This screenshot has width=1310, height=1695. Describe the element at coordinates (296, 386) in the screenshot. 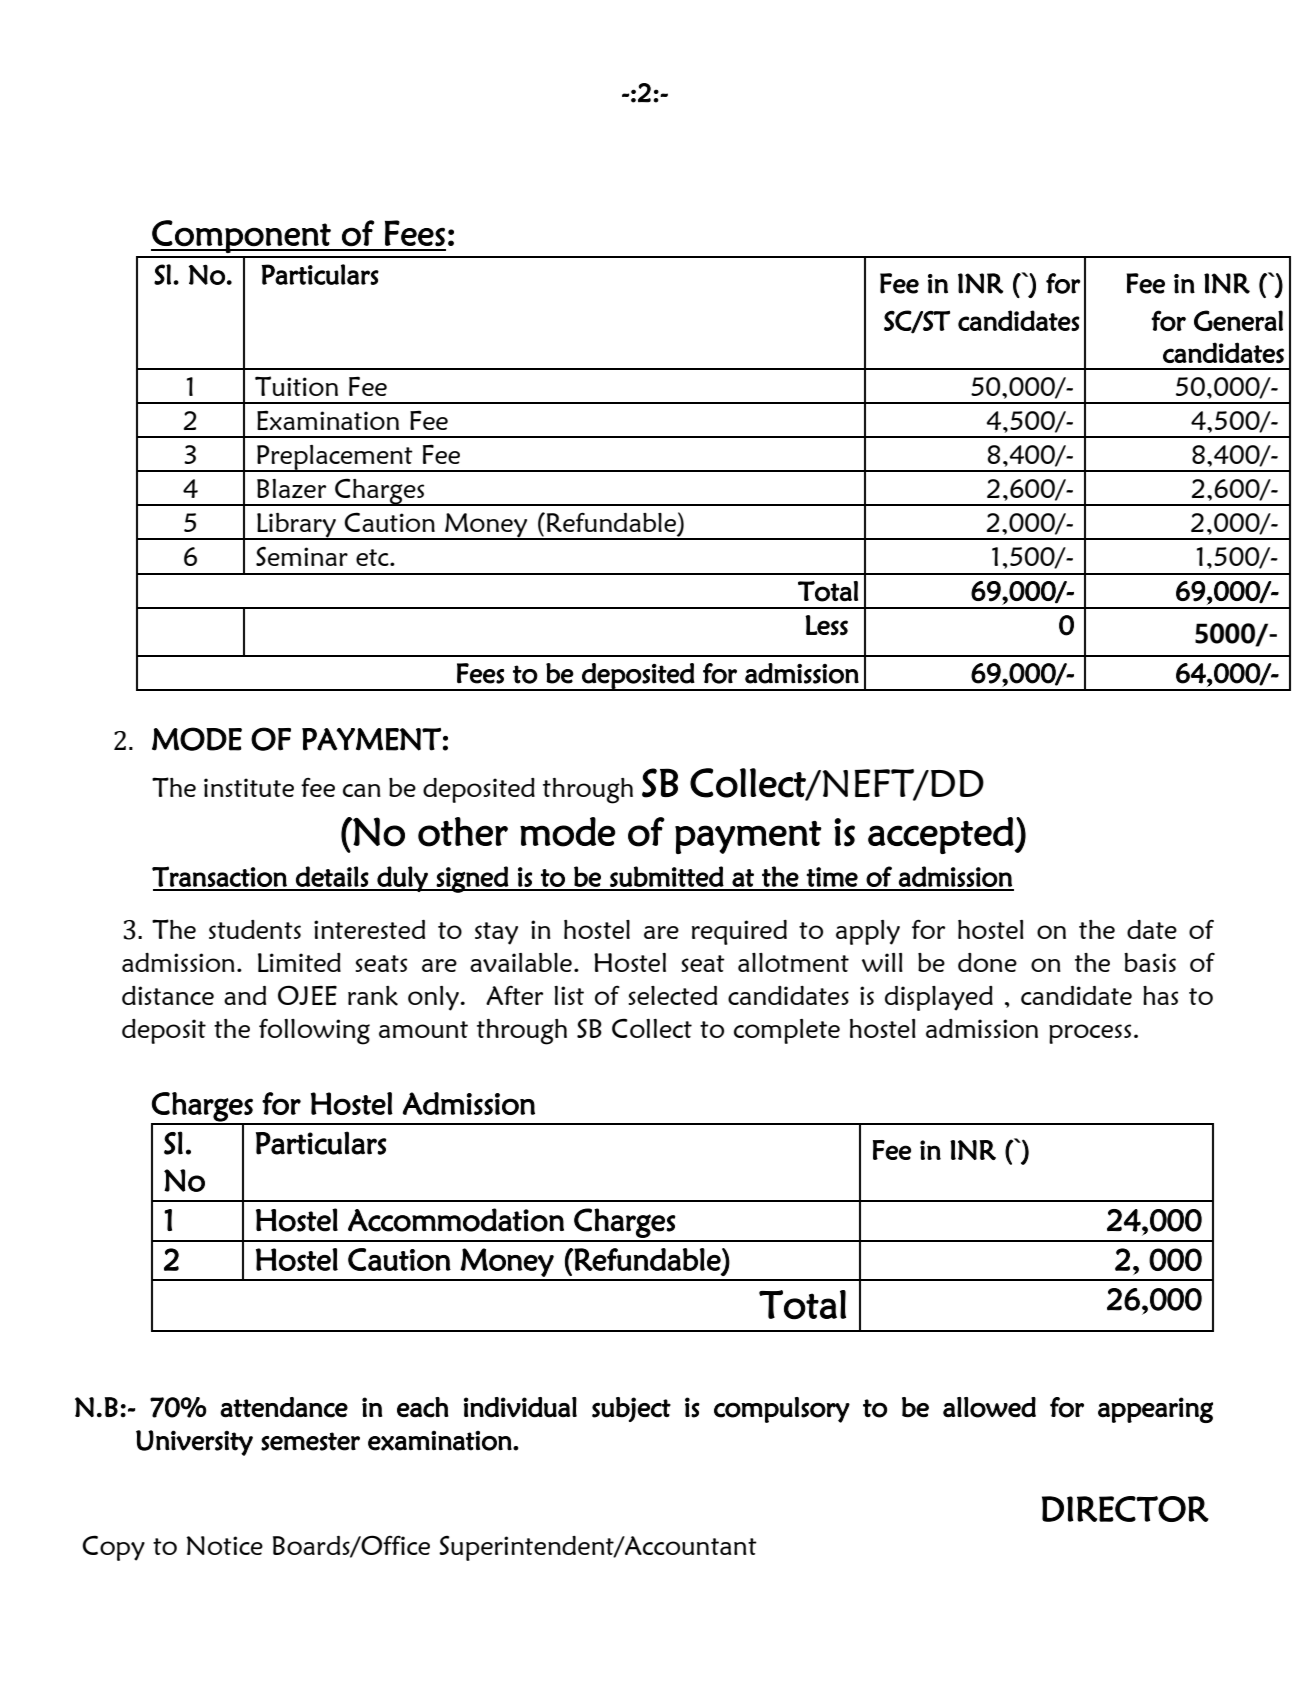

I see `Tuition` at that location.
